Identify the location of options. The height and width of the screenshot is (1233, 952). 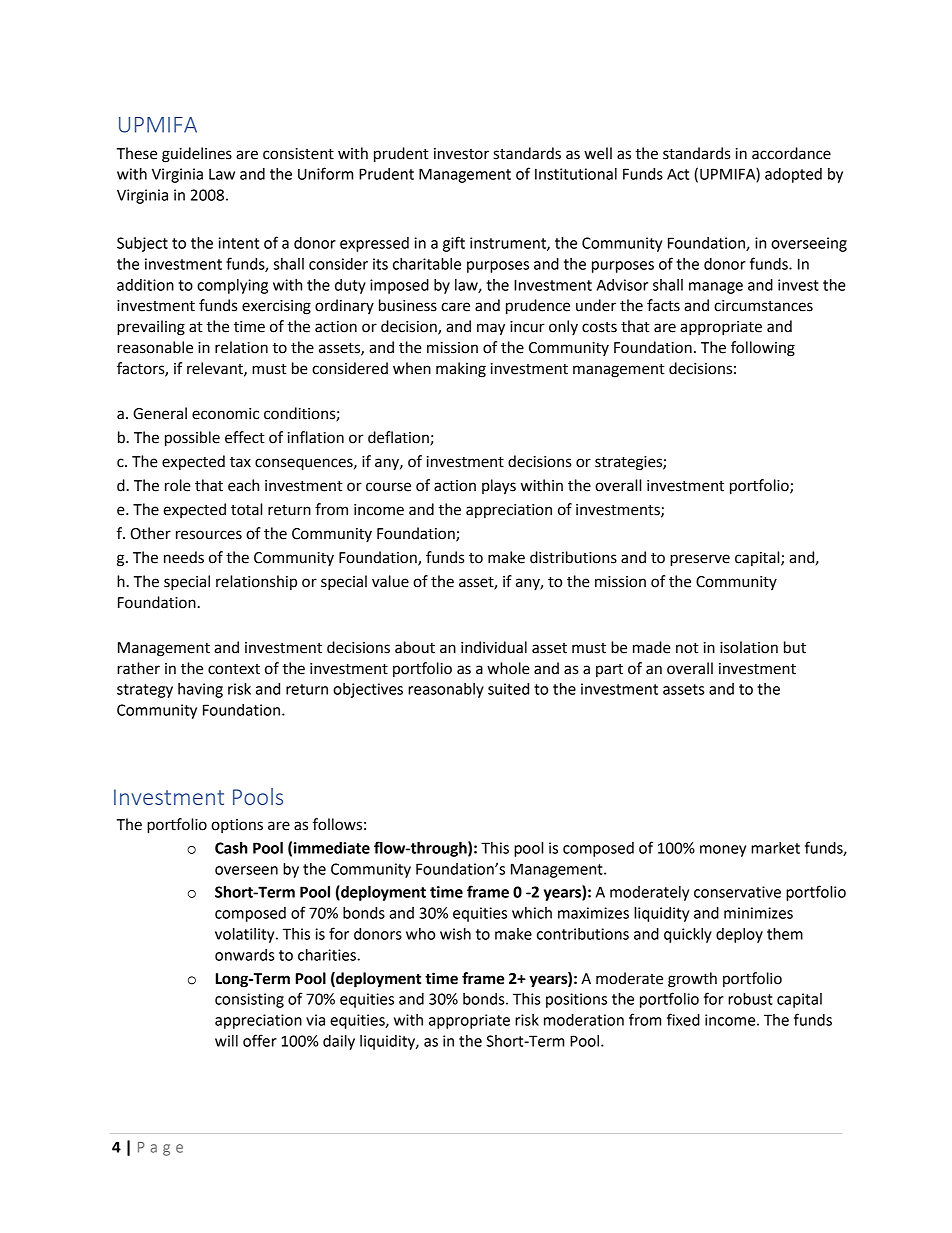
(237, 826).
